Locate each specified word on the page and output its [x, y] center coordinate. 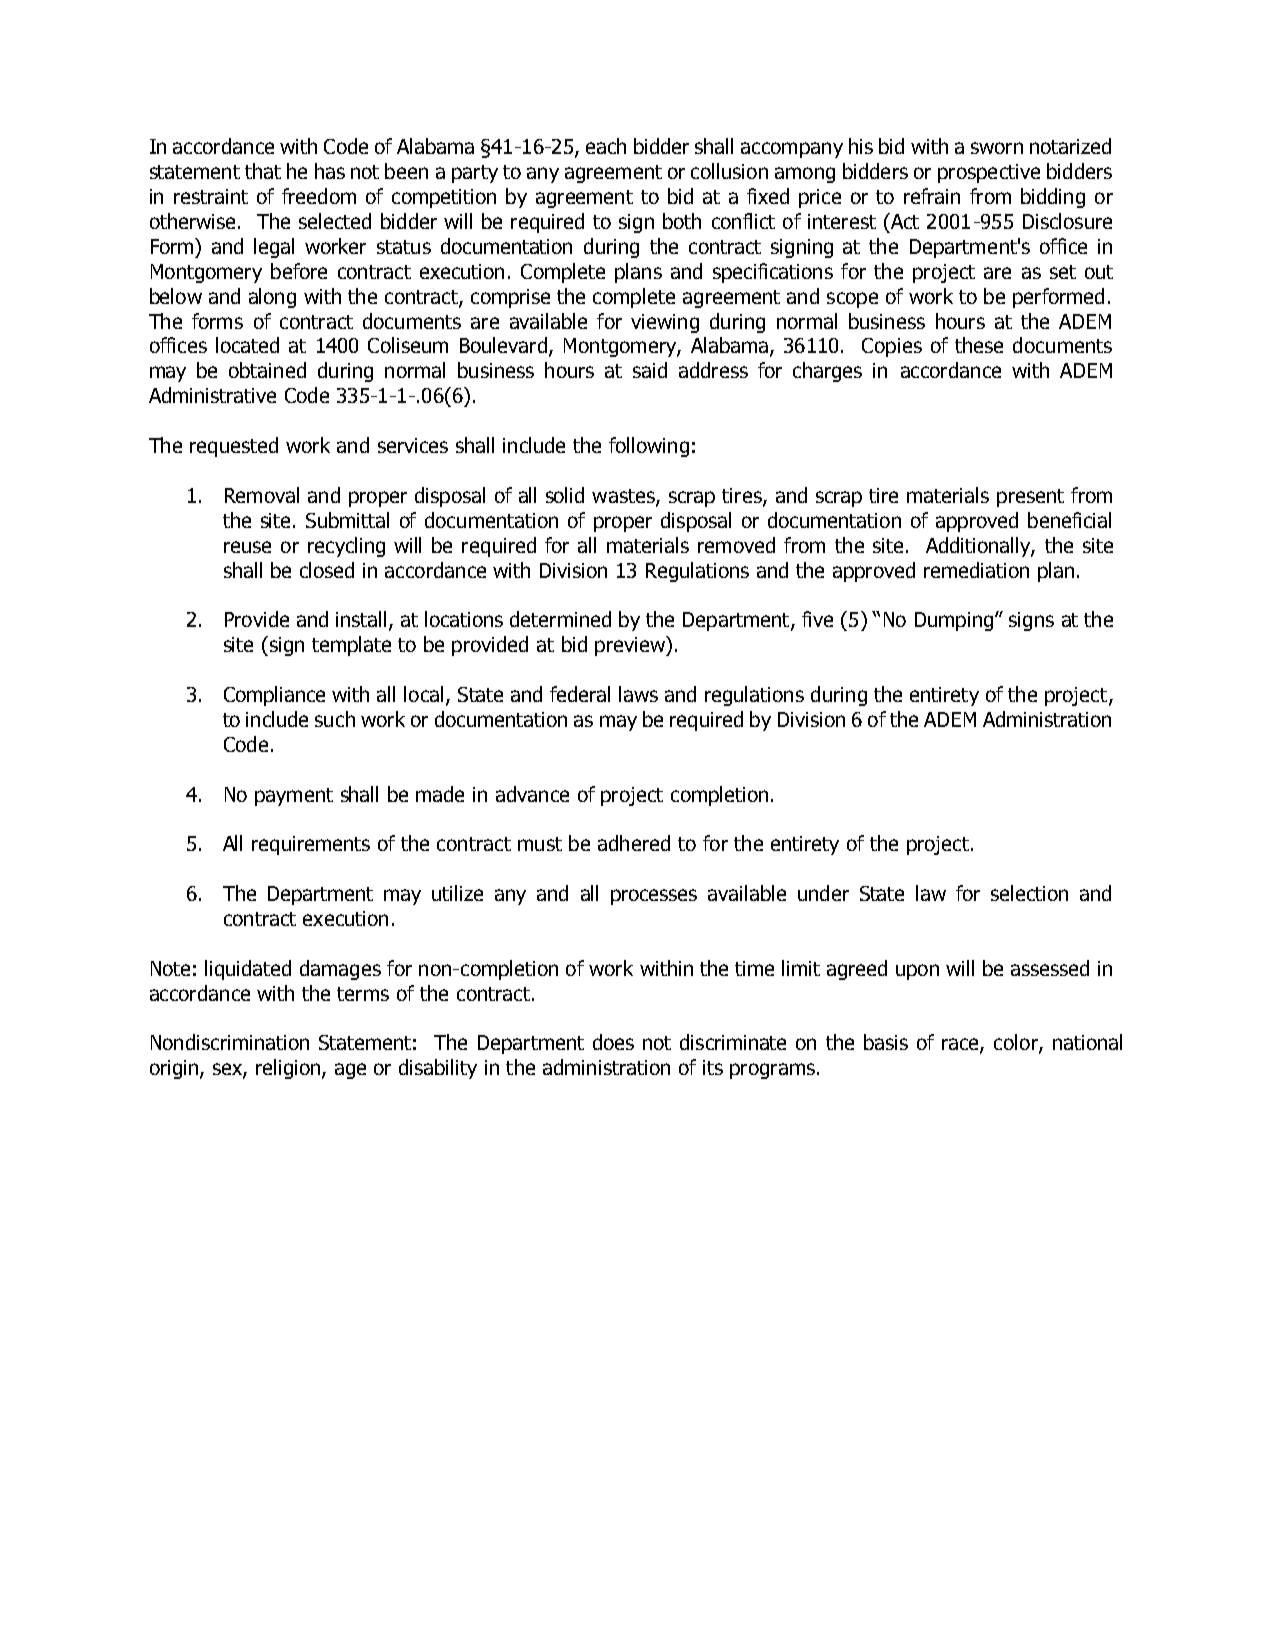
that [263, 171]
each [606, 146]
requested [234, 447]
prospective [989, 173]
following [649, 447]
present [1030, 498]
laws [638, 694]
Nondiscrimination [230, 1042]
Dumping [954, 621]
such [335, 719]
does [613, 1042]
